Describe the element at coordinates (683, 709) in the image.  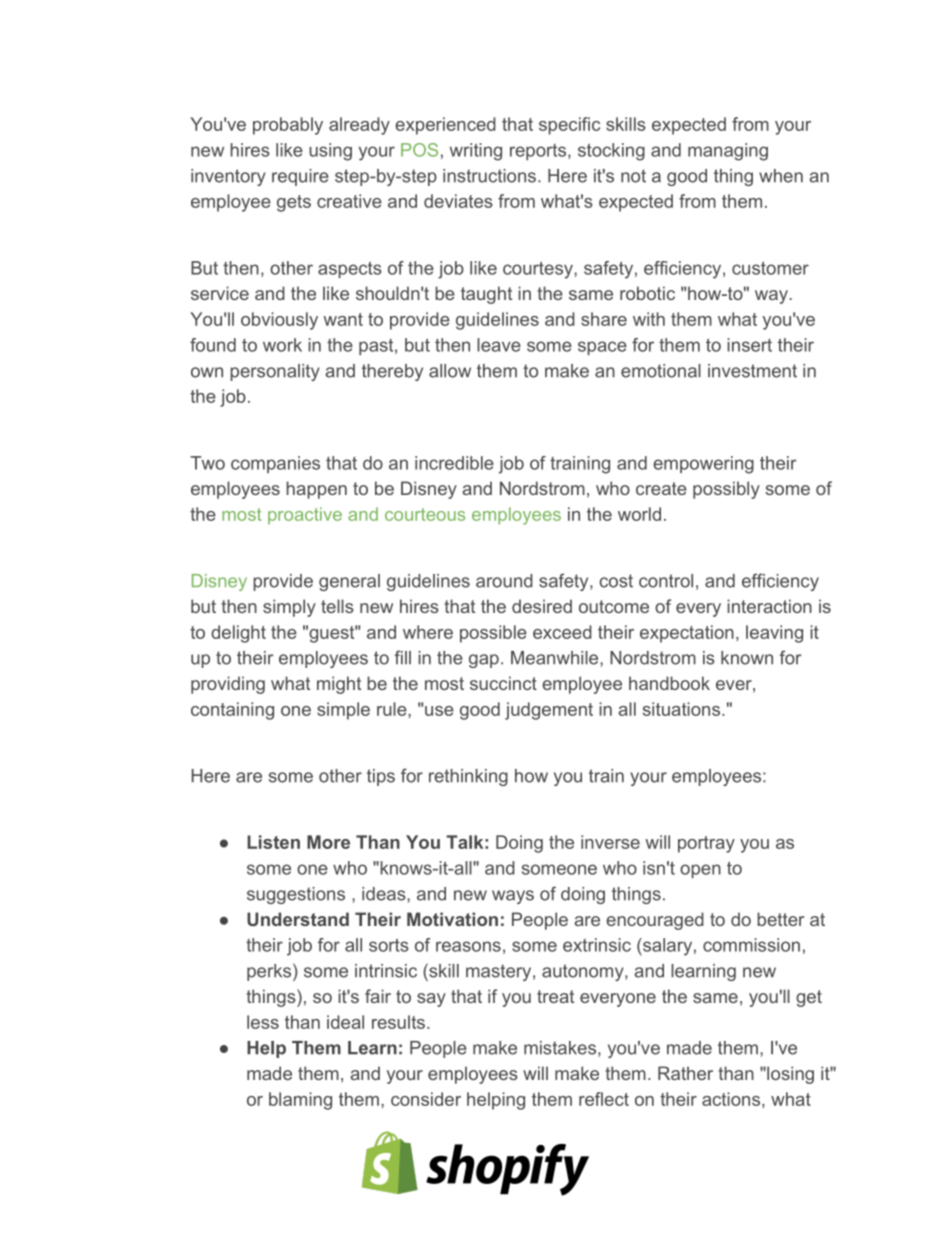
I see `situations` at that location.
